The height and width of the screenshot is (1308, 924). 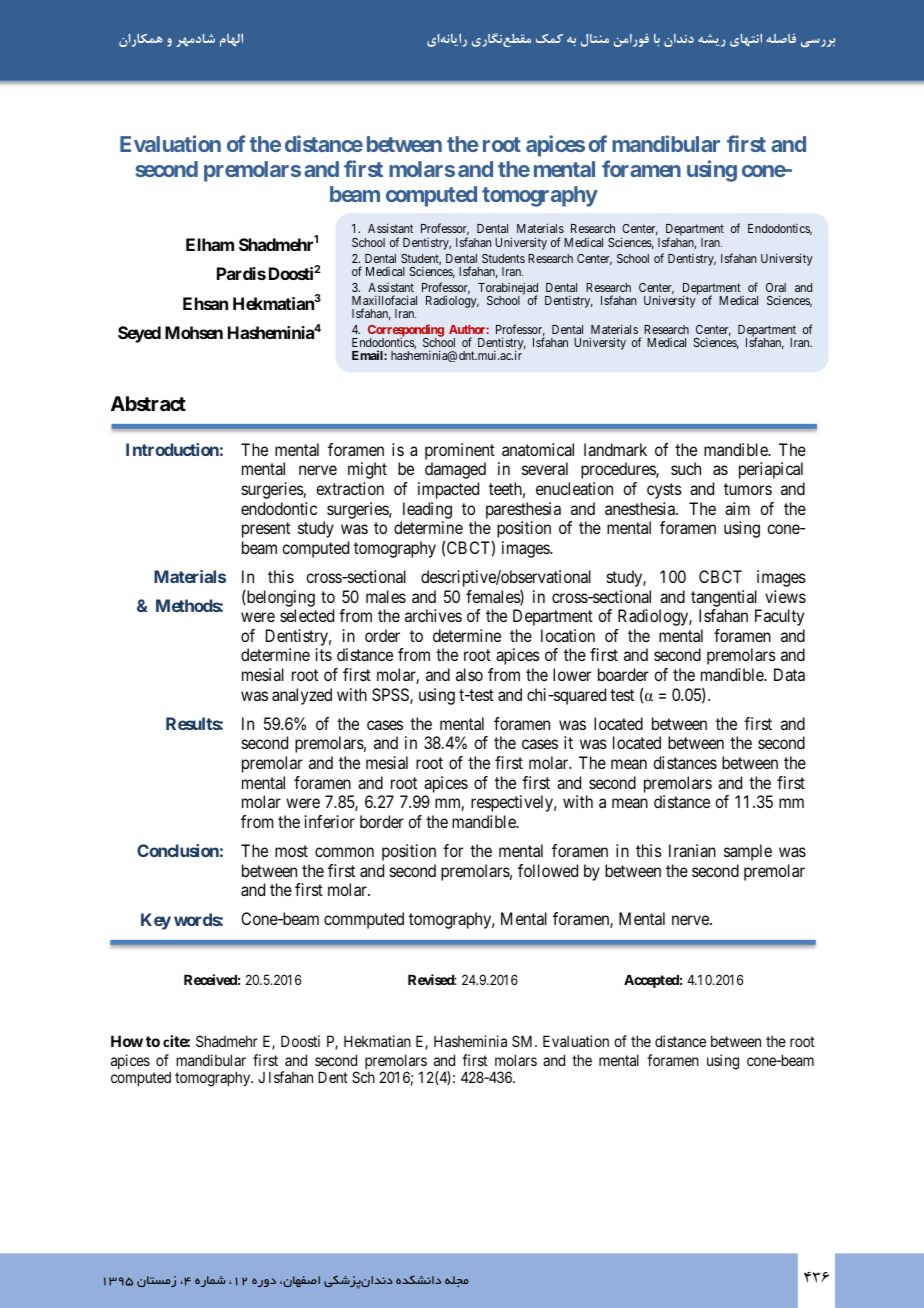 What do you see at coordinates (427, 510) in the screenshot?
I see `leading` at bounding box center [427, 510].
